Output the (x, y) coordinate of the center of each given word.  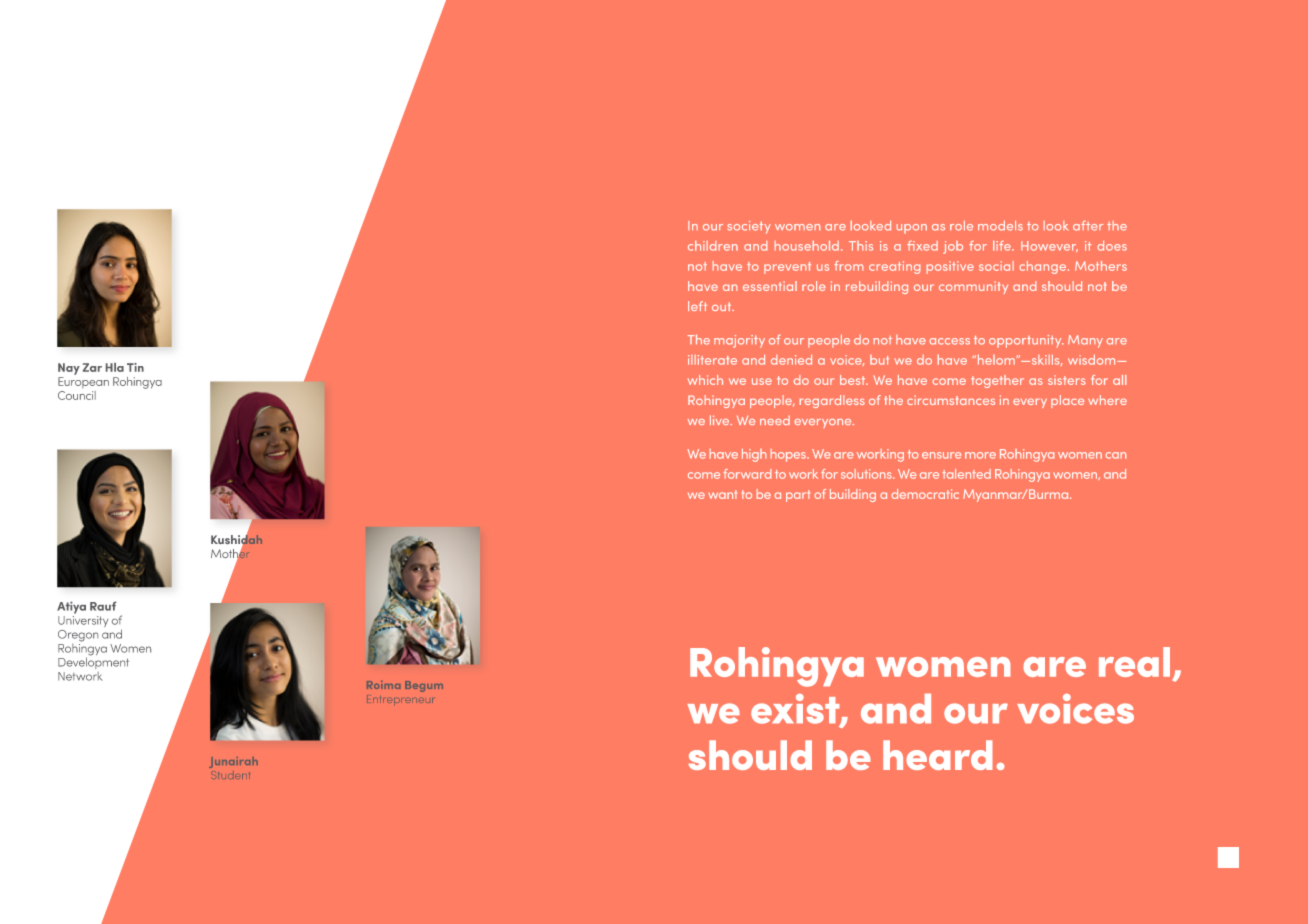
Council (77, 395)
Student (230, 775)
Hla (115, 367)
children (713, 246)
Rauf (103, 606)
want (722, 494)
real (1134, 662)
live (721, 420)
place (1067, 401)
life (1003, 246)
